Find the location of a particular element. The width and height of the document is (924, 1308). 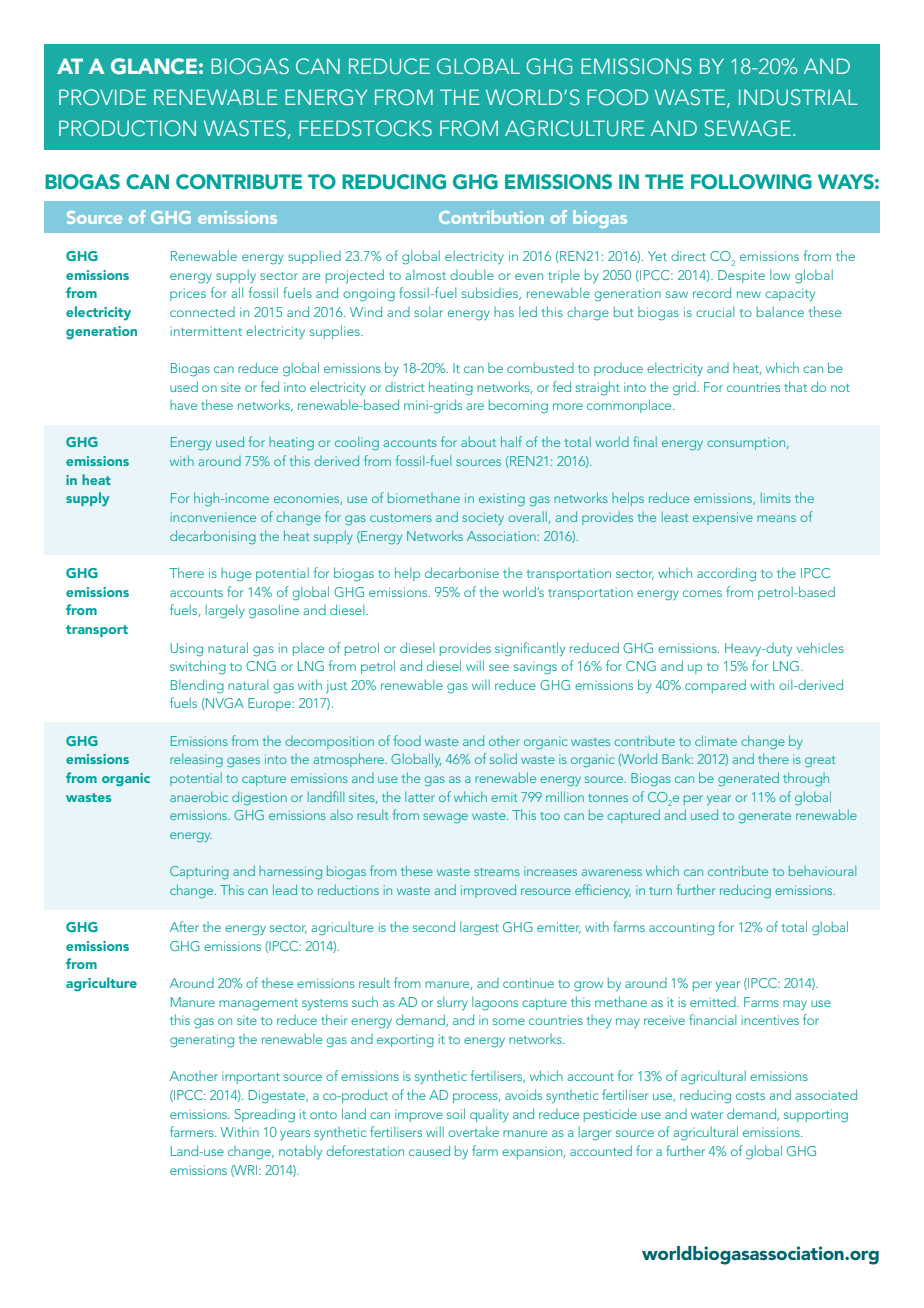

comes is located at coordinates (702, 593).
